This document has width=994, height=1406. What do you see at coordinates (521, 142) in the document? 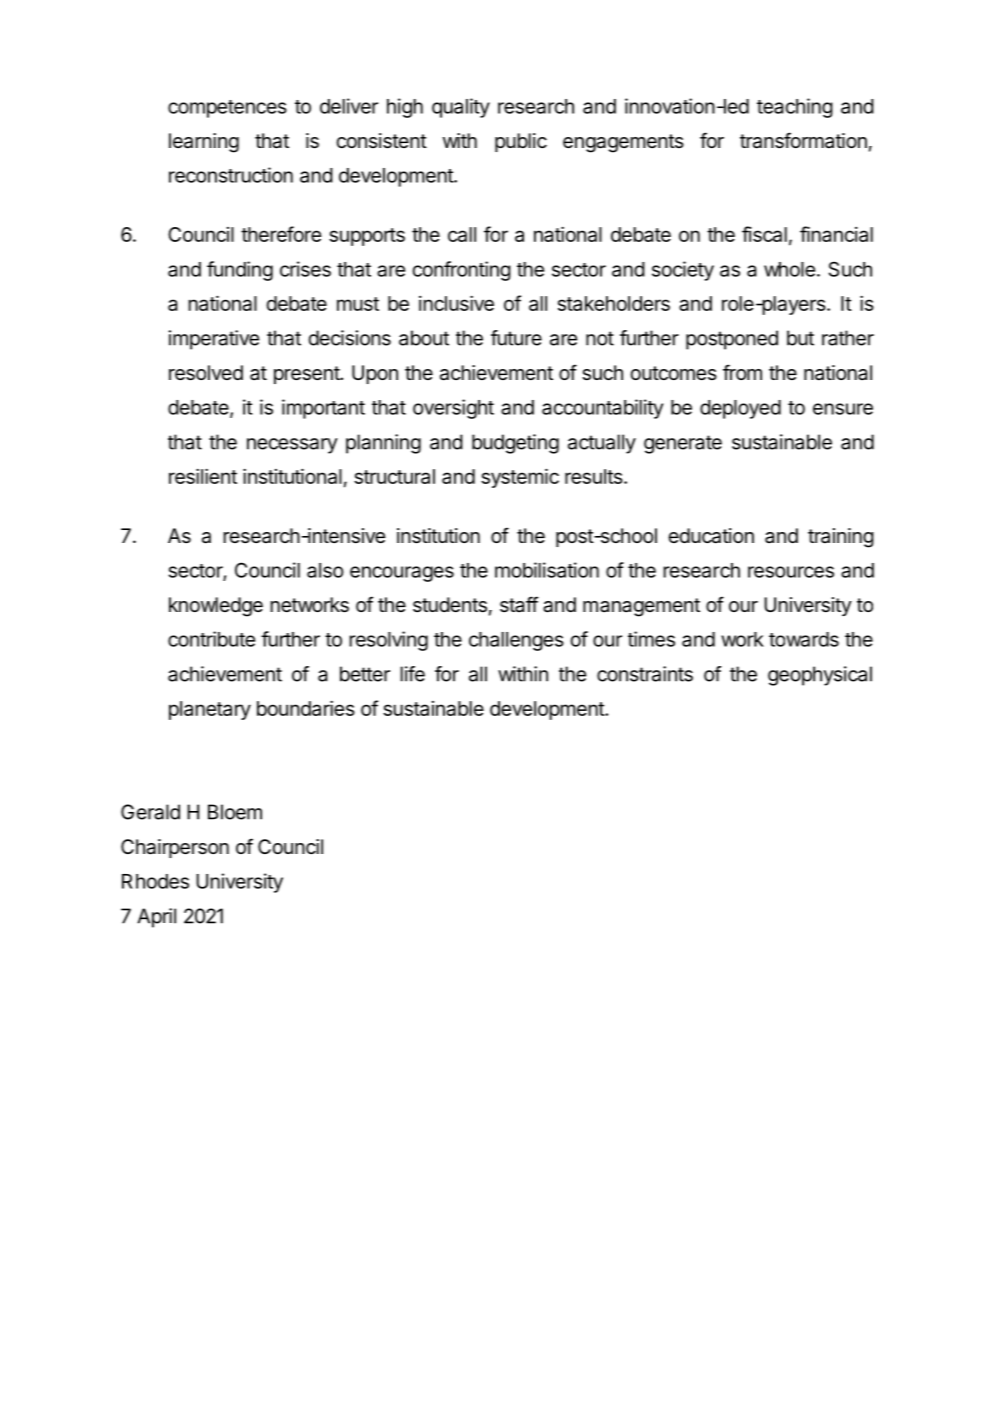
I see `public` at bounding box center [521, 142].
